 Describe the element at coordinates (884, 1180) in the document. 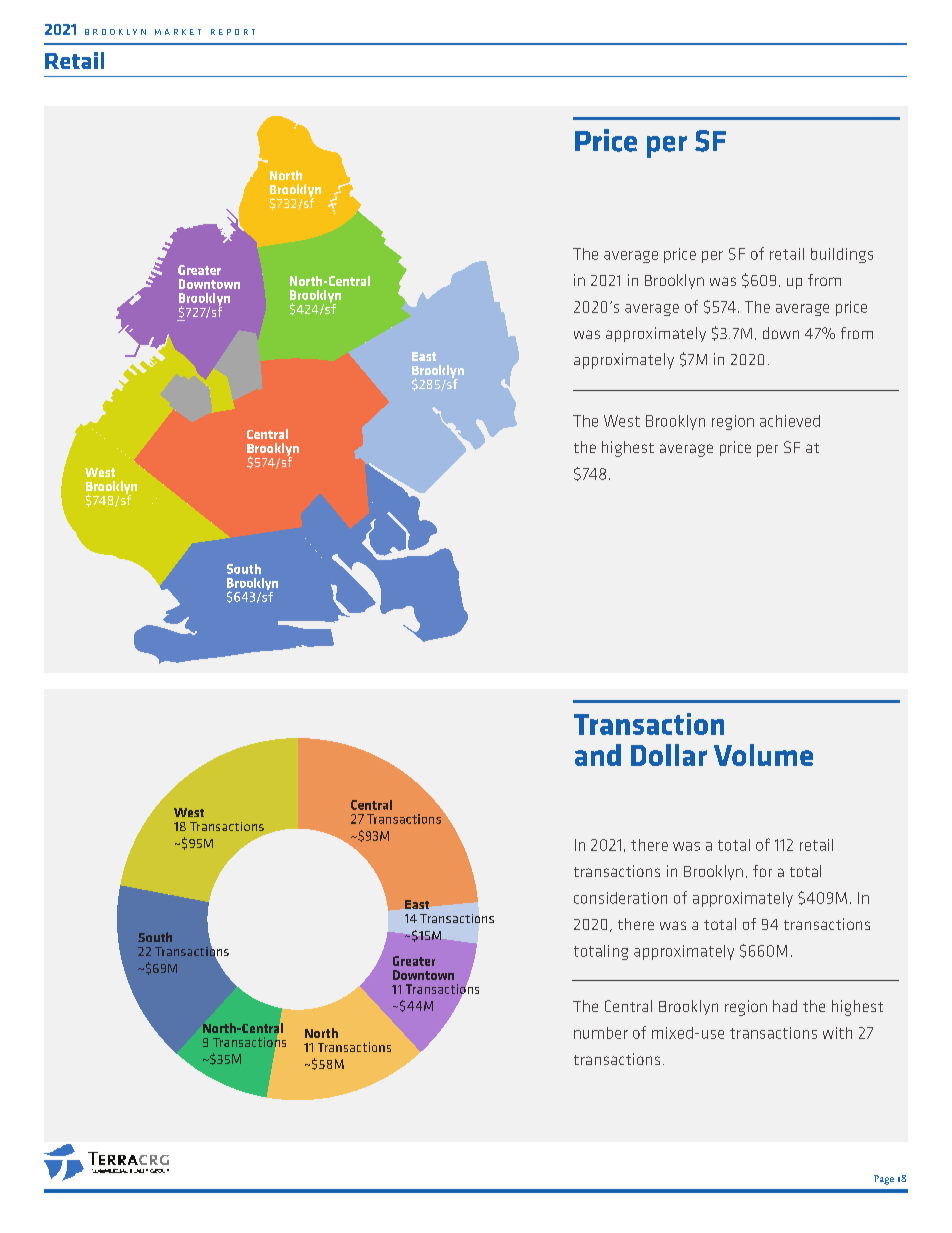

I see `Page` at that location.
